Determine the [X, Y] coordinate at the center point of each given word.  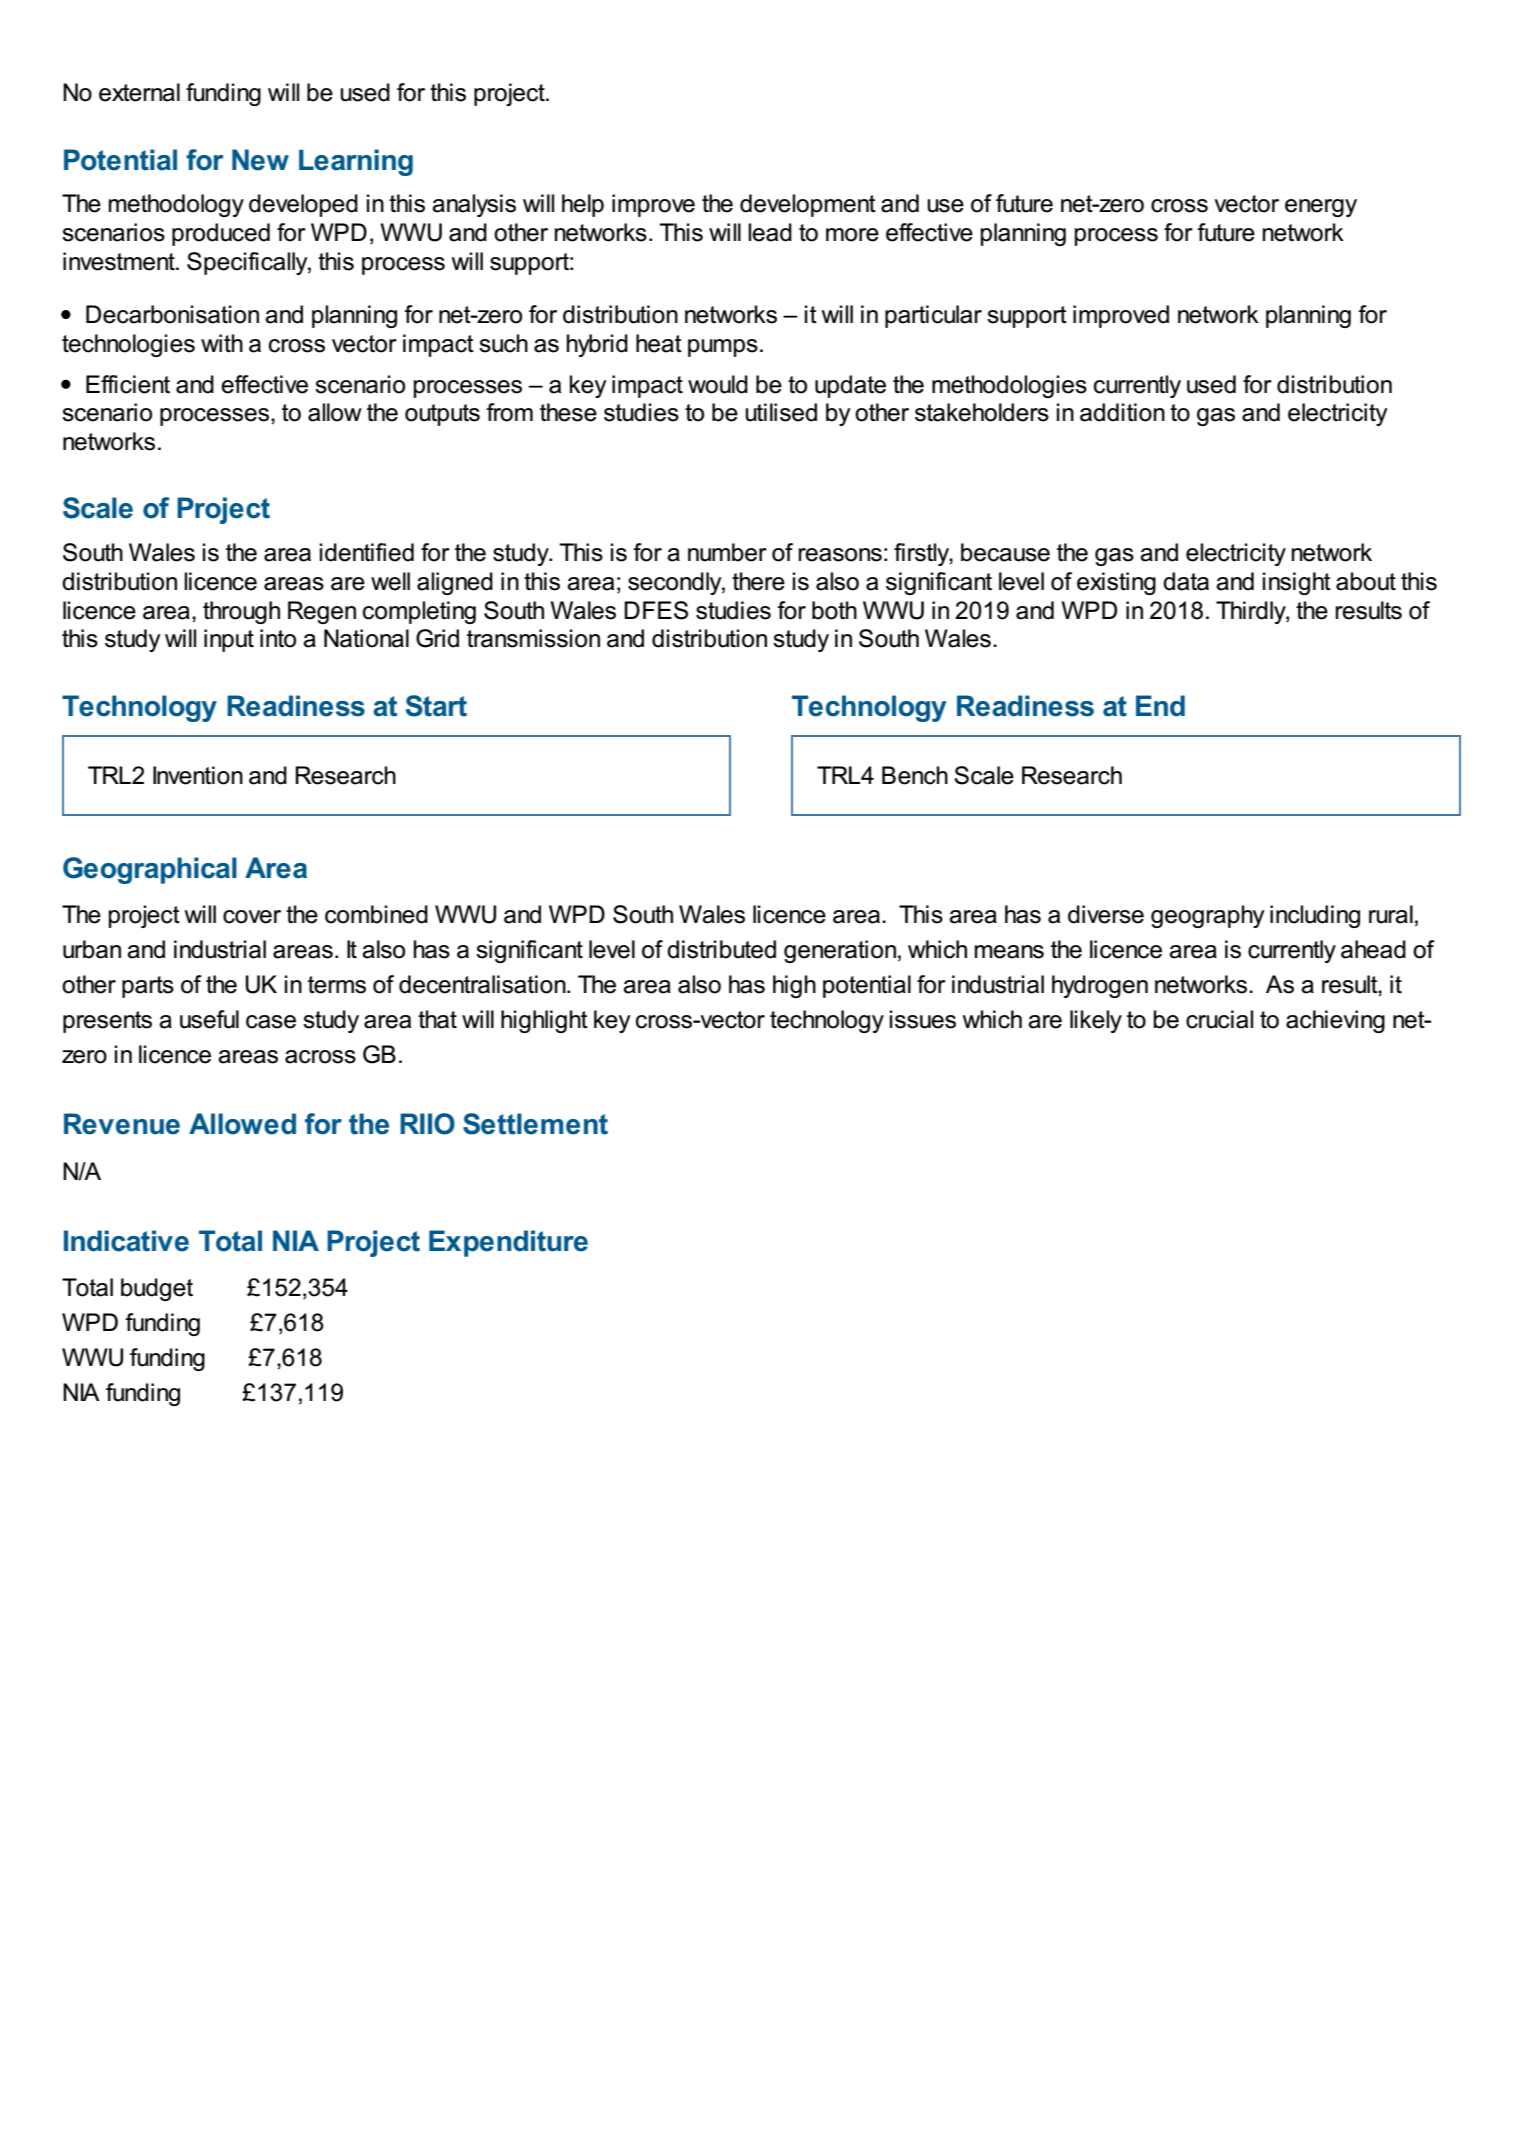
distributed [721, 949]
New [260, 160]
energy [1321, 208]
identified [367, 552]
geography [1208, 916]
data [1186, 581]
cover [252, 917]
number [727, 552]
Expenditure [508, 1243]
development [808, 205]
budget [157, 1289]
